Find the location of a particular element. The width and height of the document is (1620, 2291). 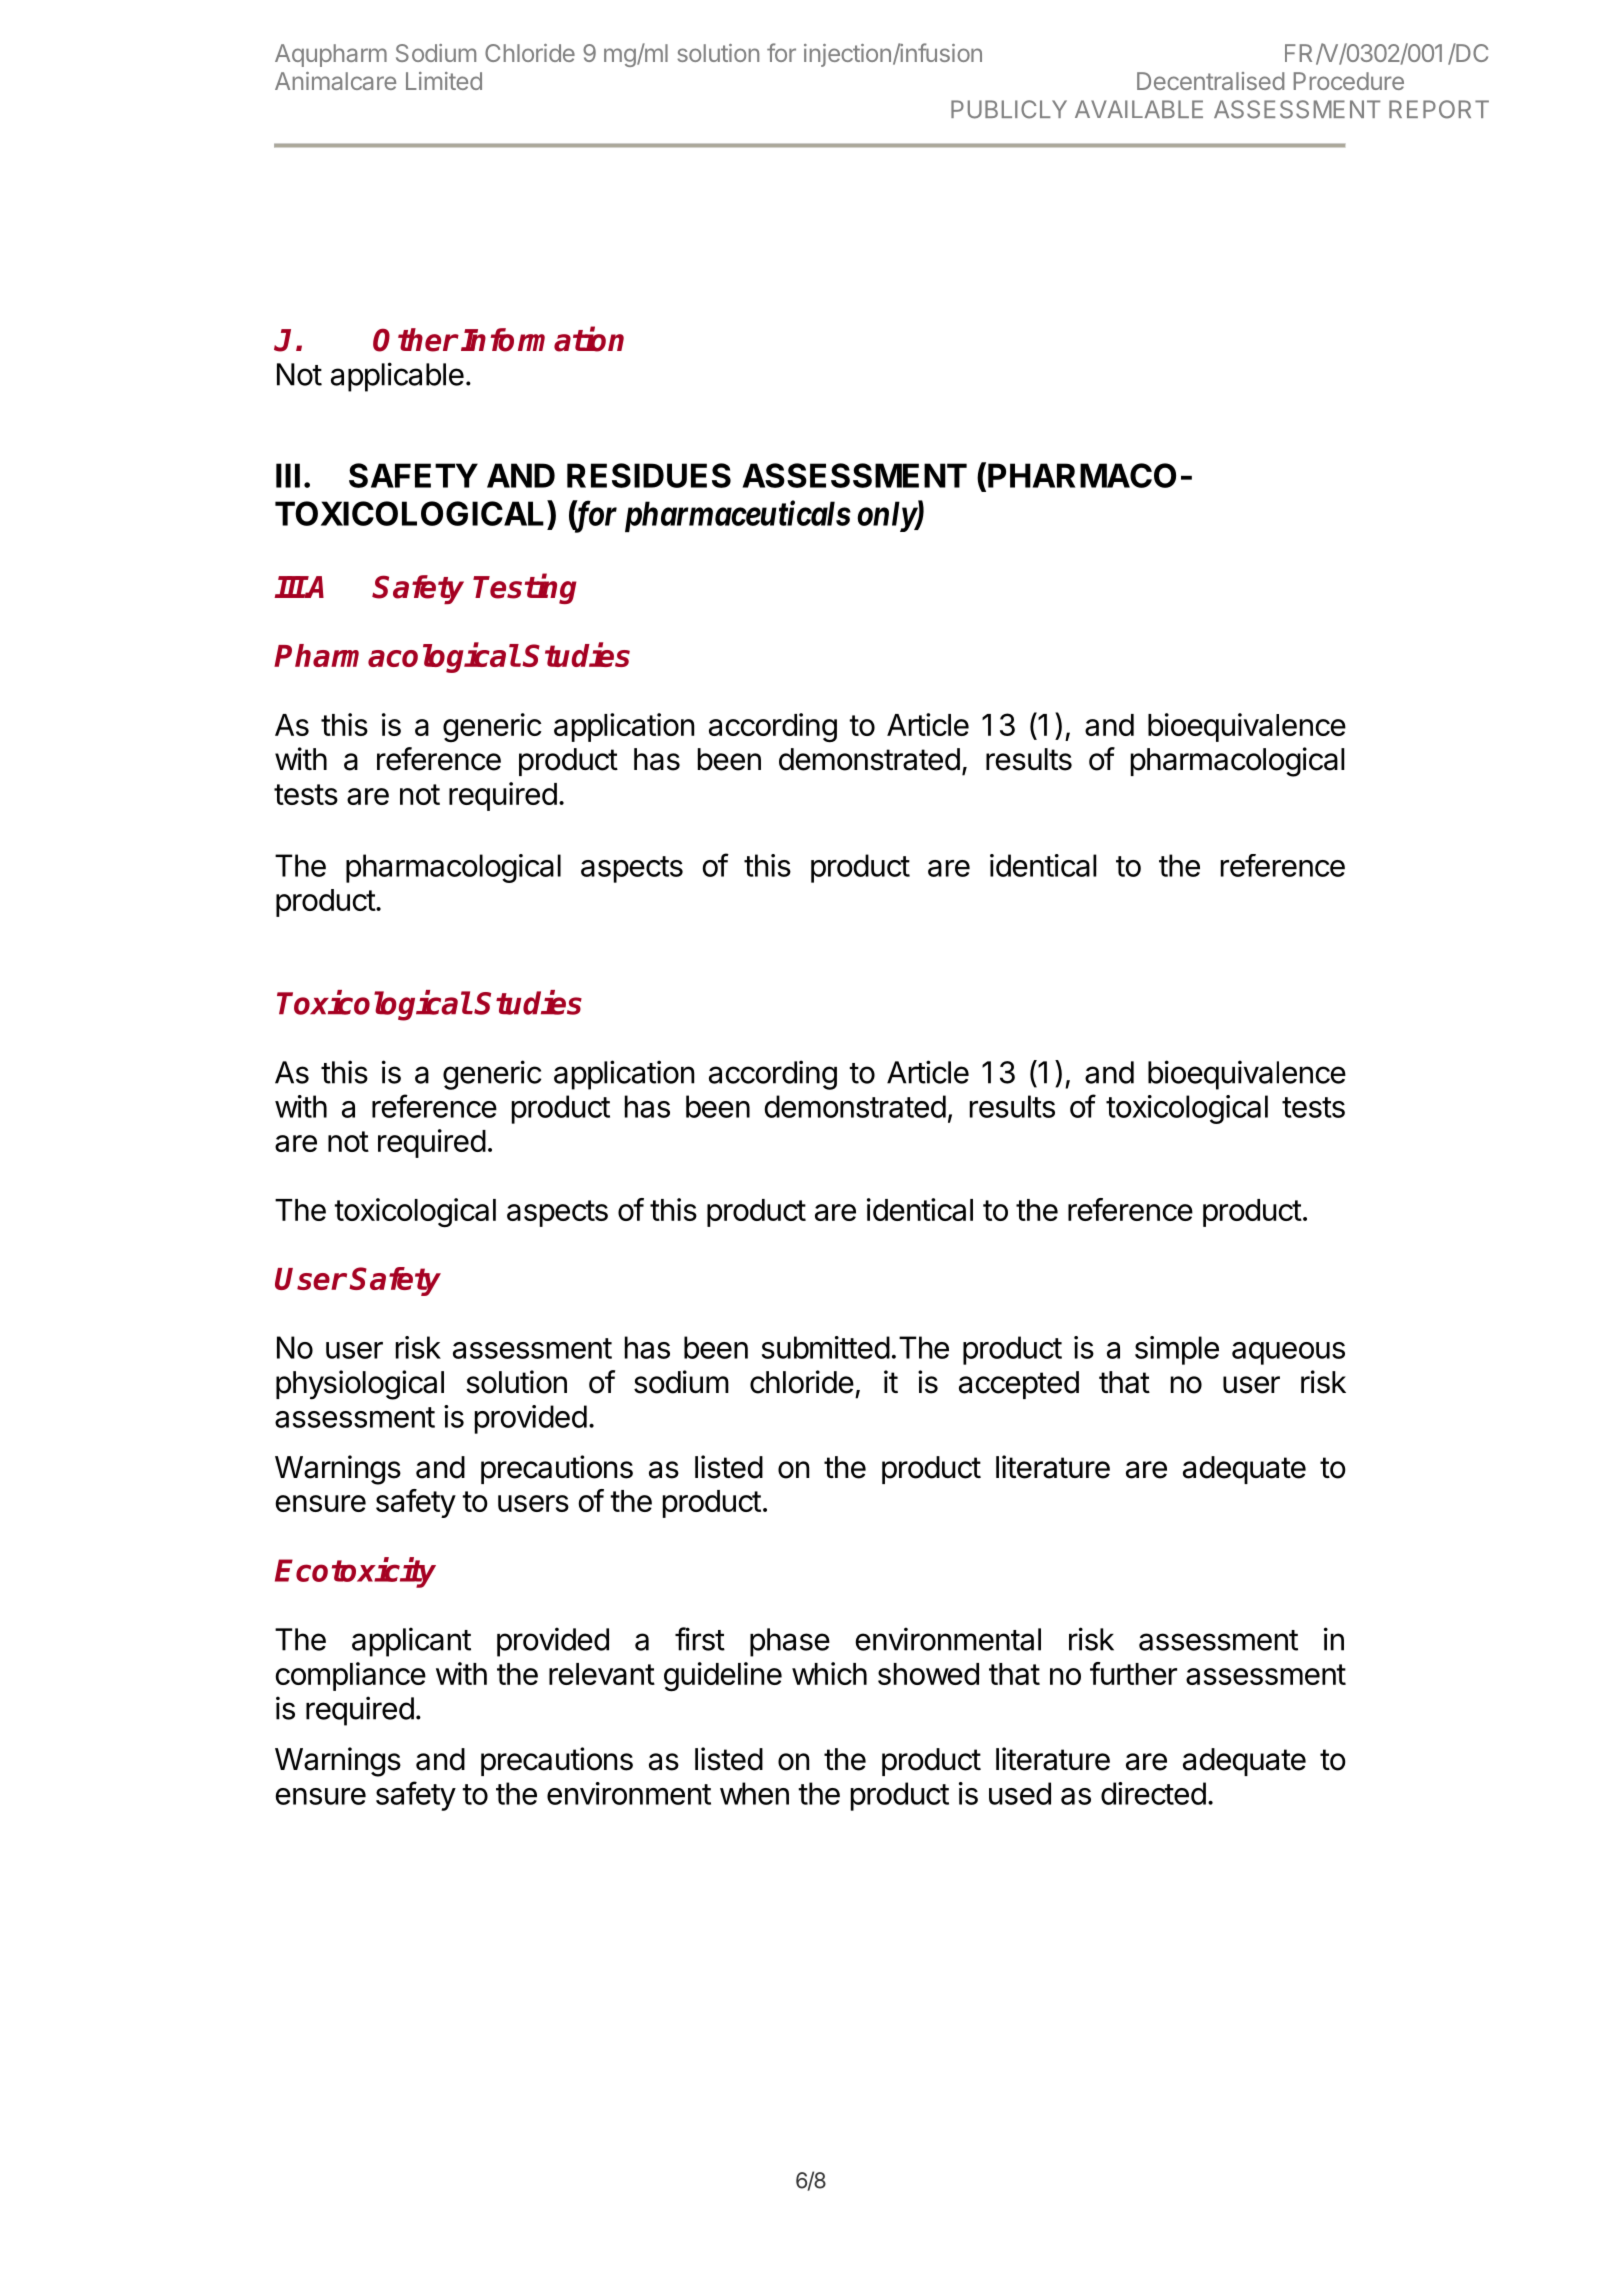

aqueous is located at coordinates (1288, 1353).
